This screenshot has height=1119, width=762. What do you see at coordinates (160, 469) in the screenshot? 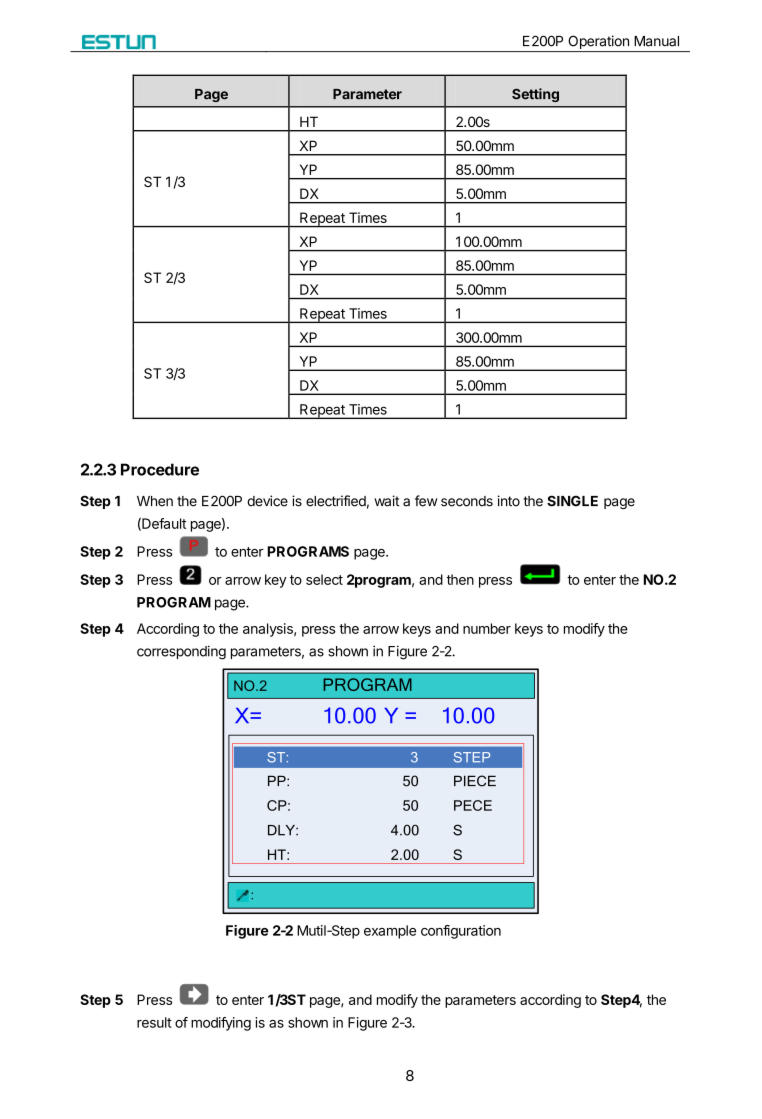
I see `Procedure` at bounding box center [160, 469].
